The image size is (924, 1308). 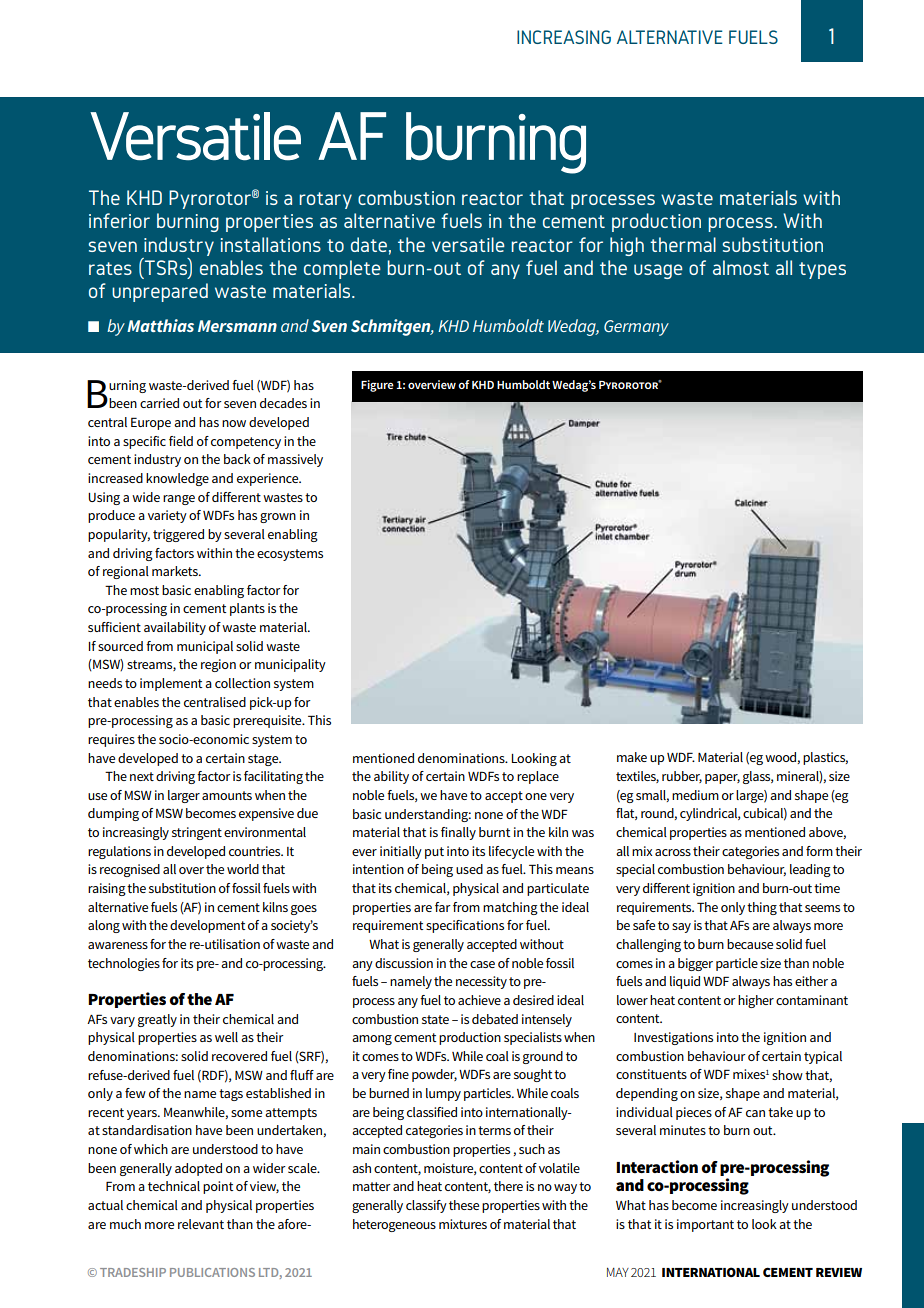 What do you see at coordinates (683, 244) in the image?
I see `thermal` at bounding box center [683, 244].
